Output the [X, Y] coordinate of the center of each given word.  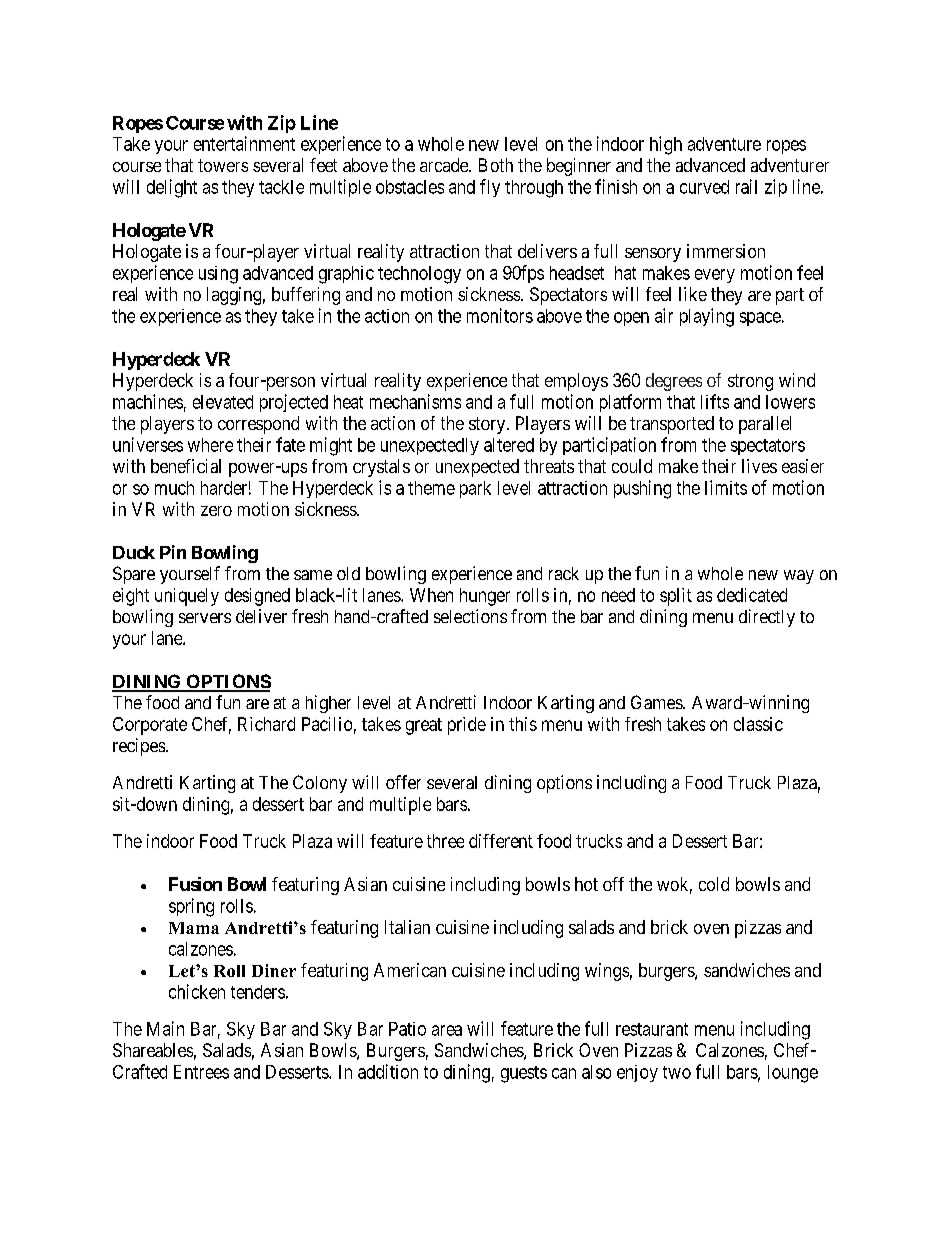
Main [165, 1028]
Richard [266, 724]
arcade [445, 165]
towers [223, 165]
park [475, 489]
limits [726, 487]
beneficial [186, 466]
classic [758, 724]
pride [467, 726]
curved [704, 187]
